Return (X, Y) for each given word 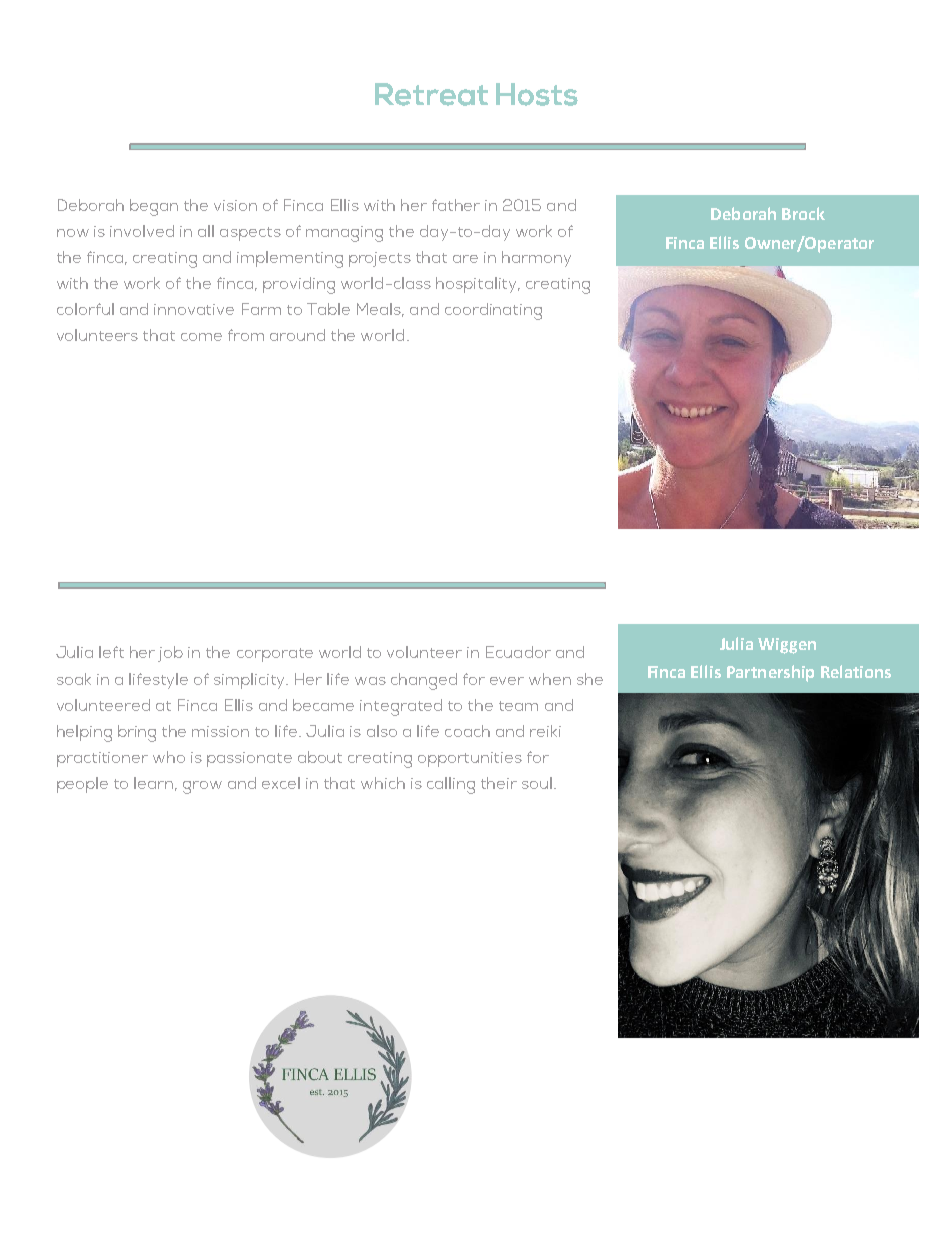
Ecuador (518, 652)
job (170, 654)
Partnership (770, 673)
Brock (803, 213)
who (169, 757)
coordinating (493, 311)
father (456, 205)
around (297, 335)
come (201, 337)
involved (142, 231)
